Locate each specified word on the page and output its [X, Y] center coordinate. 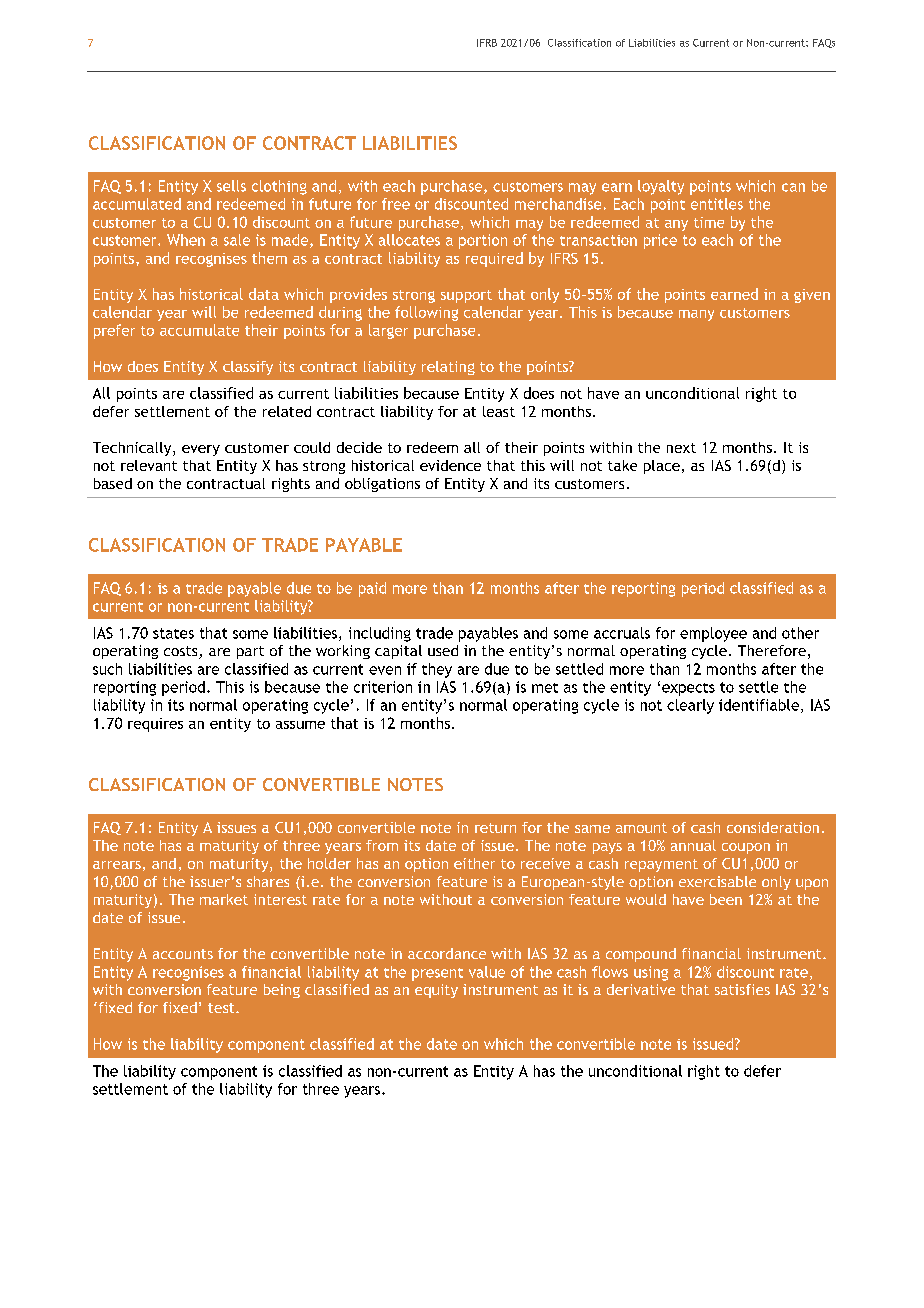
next [681, 448]
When [186, 240]
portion [483, 241]
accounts [183, 954]
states [173, 633]
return [495, 828]
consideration [773, 827]
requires [155, 725]
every [201, 450]
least [499, 411]
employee [713, 634]
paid [372, 589]
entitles [717, 204]
